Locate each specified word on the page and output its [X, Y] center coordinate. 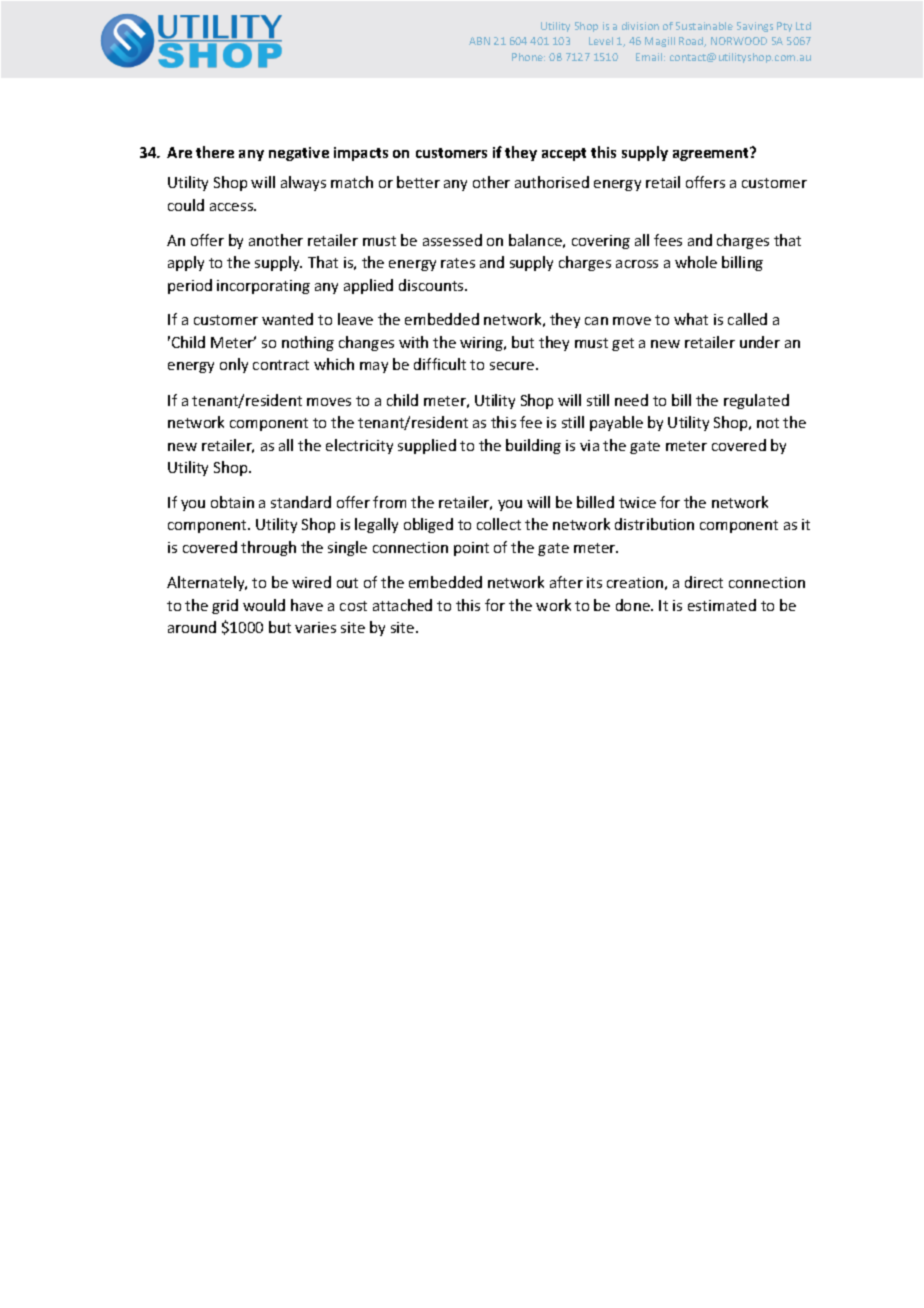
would [264, 605]
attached [402, 605]
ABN [479, 41]
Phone [528, 57]
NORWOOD [739, 41]
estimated [722, 605]
